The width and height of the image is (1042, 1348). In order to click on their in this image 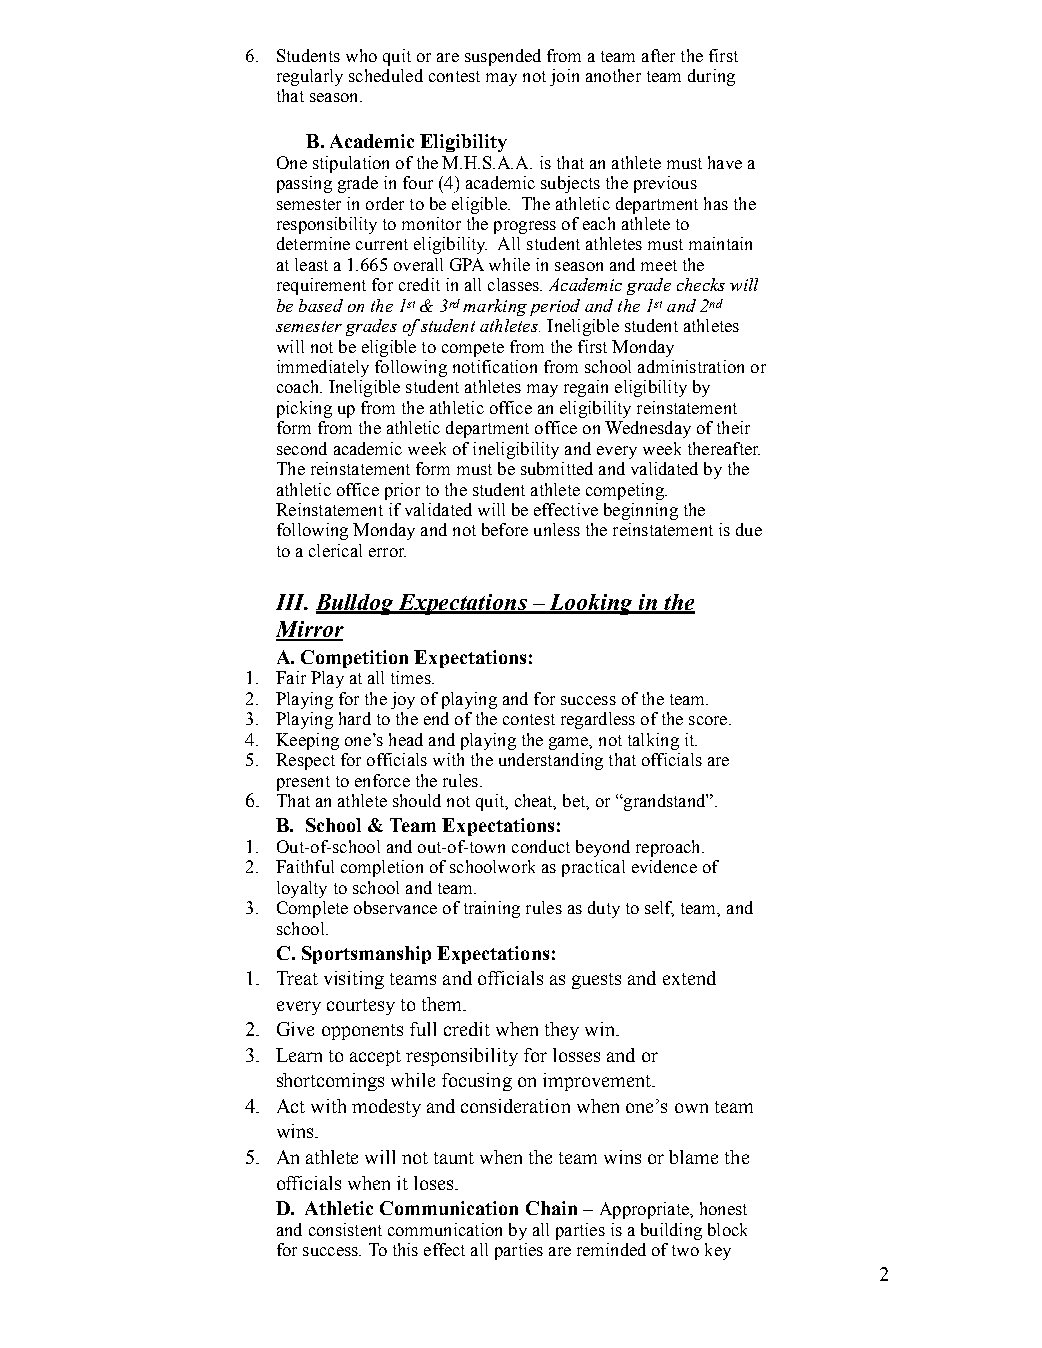, I will do `click(733, 427)`.
